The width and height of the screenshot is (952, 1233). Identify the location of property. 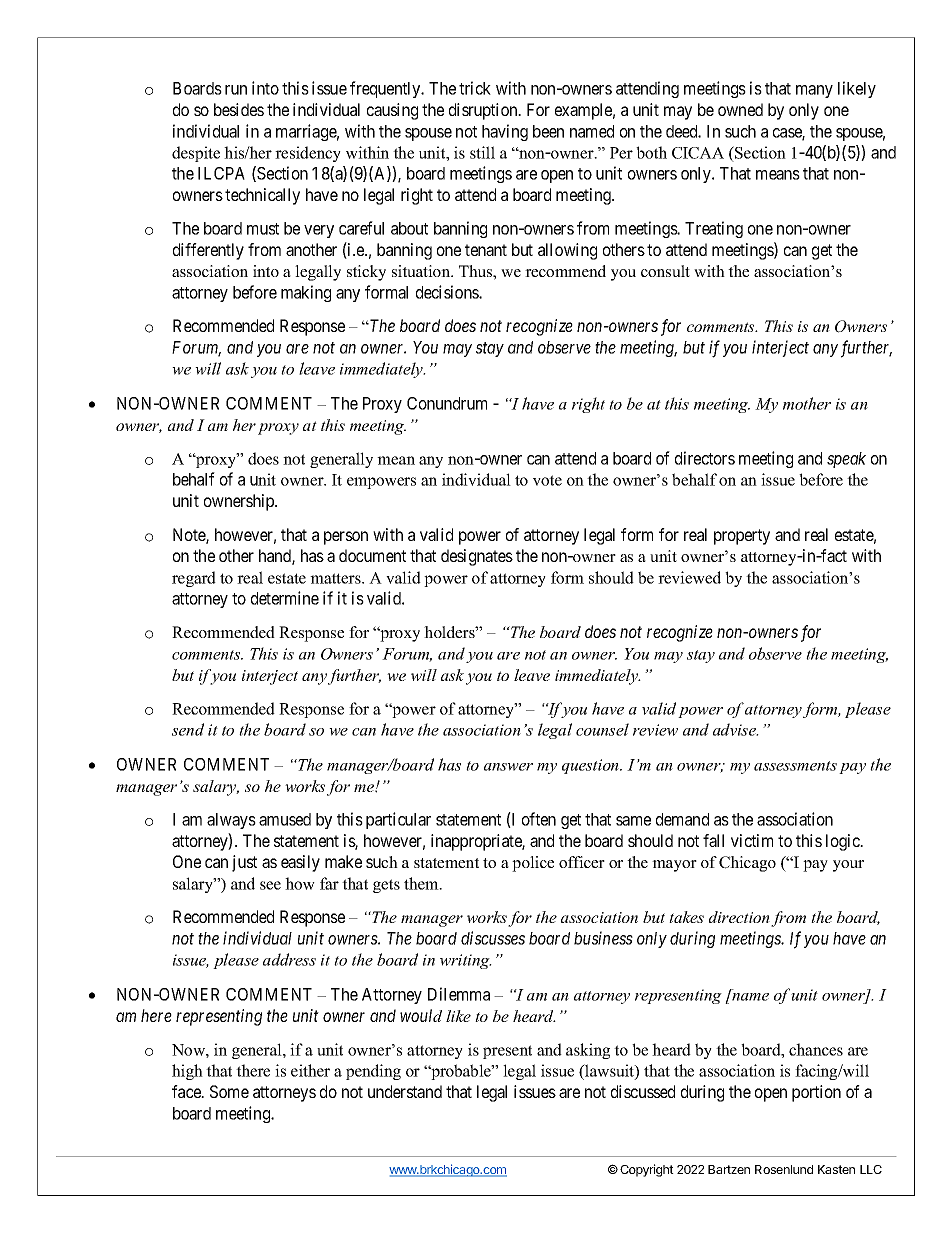
(742, 537).
